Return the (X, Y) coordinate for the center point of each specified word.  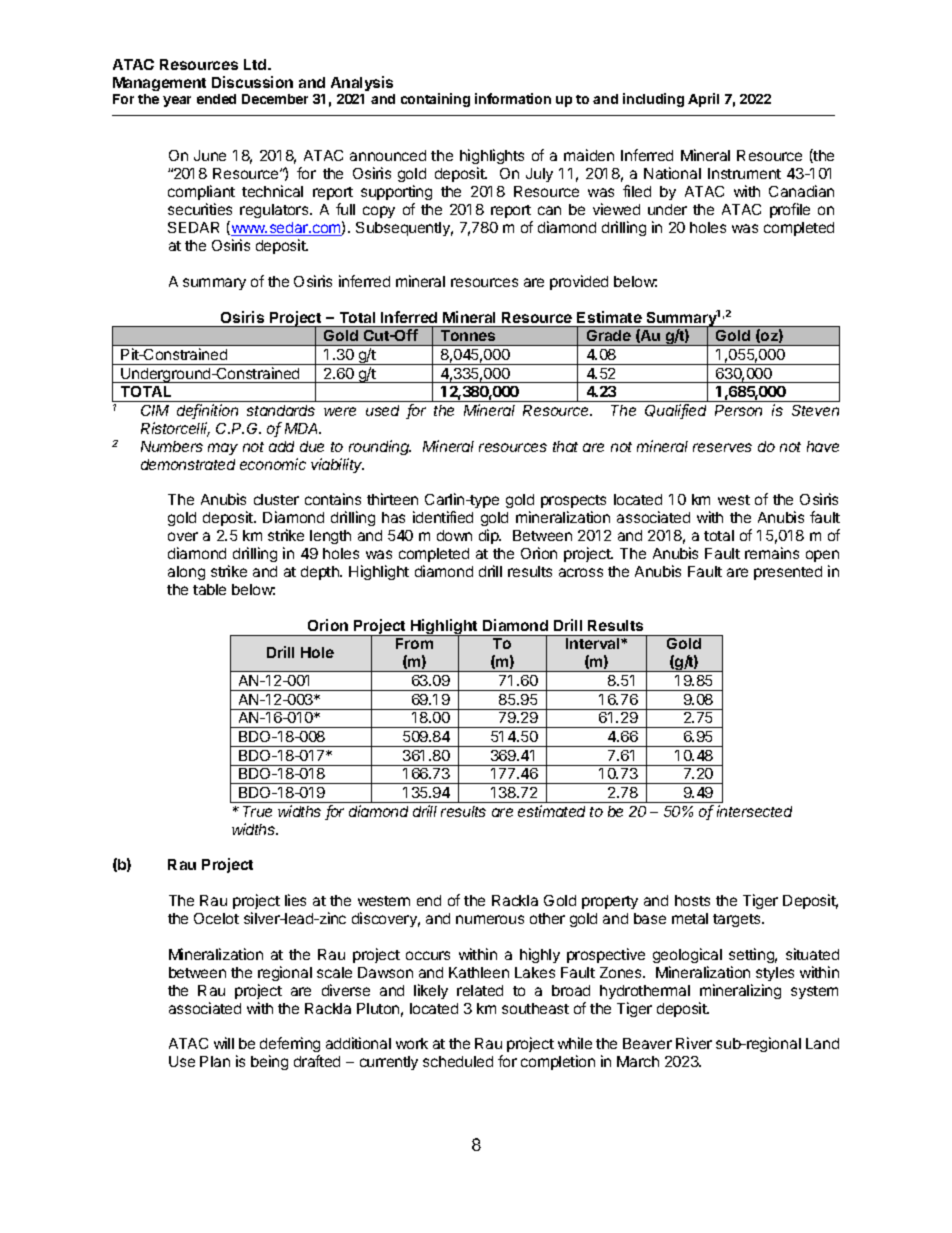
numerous (490, 919)
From (414, 643)
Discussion (252, 82)
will (224, 1043)
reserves (722, 447)
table (209, 589)
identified (443, 517)
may (223, 449)
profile (790, 210)
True (257, 811)
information (513, 98)
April (703, 100)
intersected (754, 811)
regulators (275, 211)
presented (788, 573)
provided (579, 282)
